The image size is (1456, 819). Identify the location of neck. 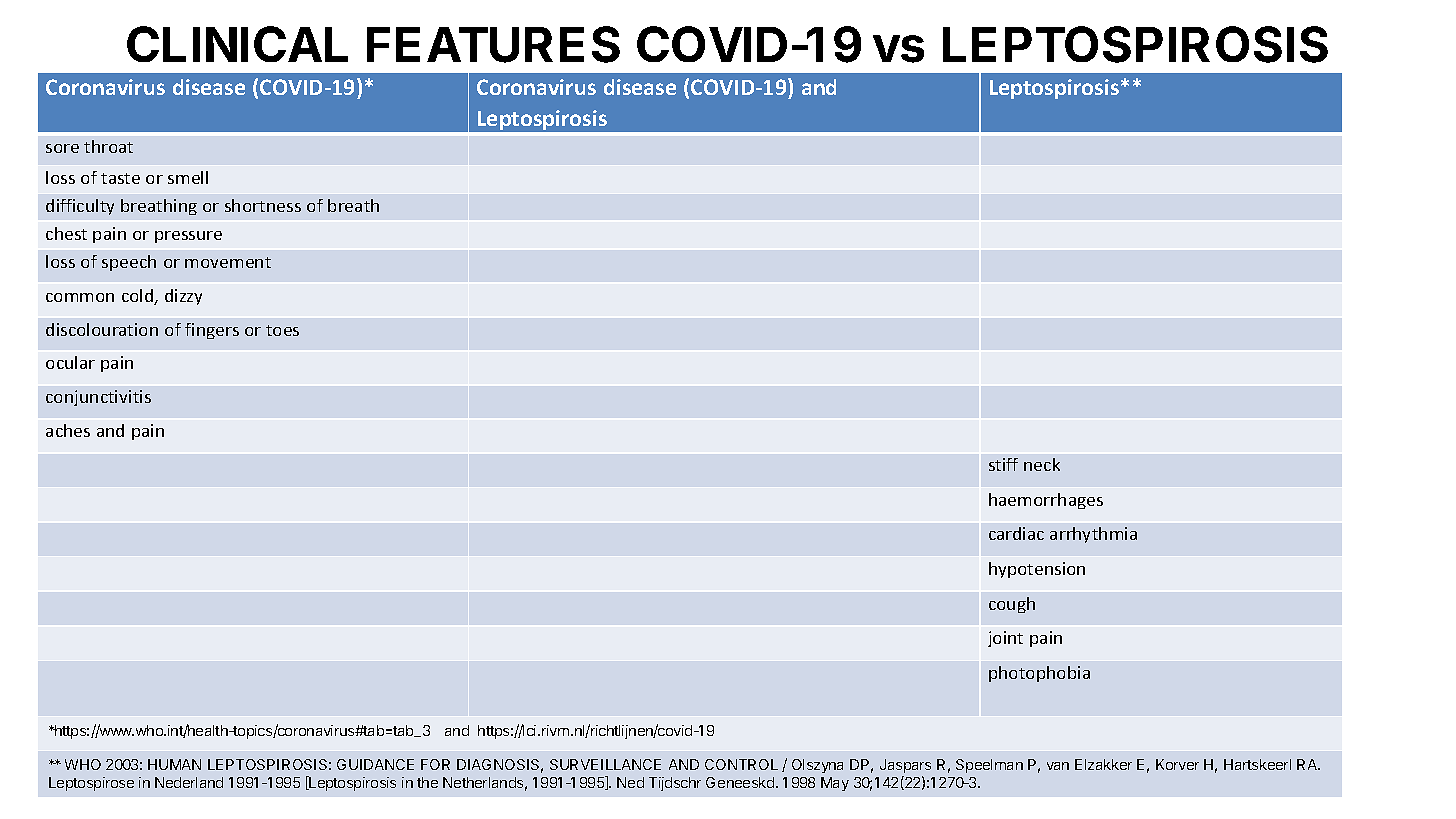
(1042, 464).
